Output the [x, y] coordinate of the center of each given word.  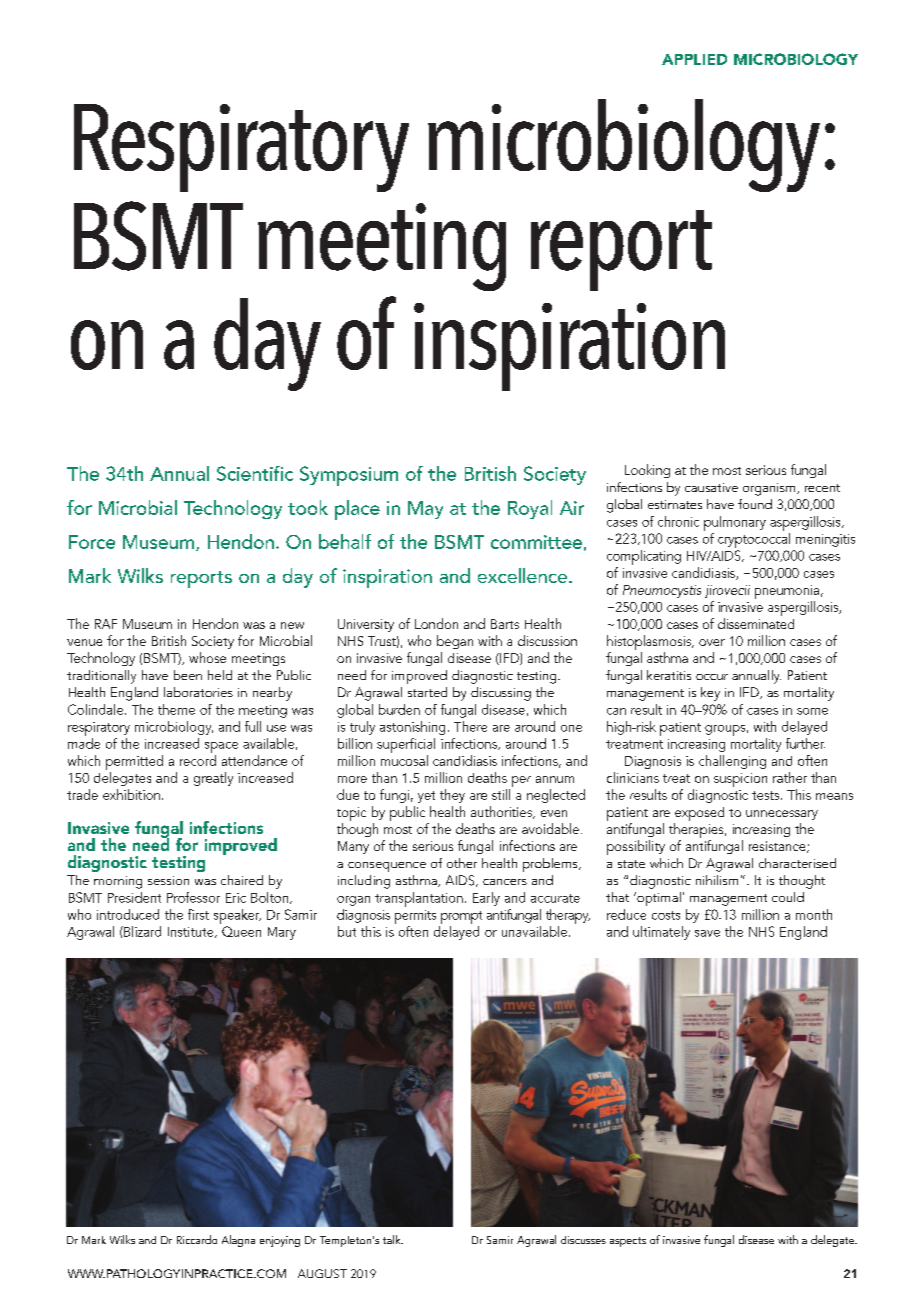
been [188, 675]
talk [393, 1239]
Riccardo [197, 1239]
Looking [647, 471]
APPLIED [694, 59]
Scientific [255, 473]
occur [712, 677]
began [455, 642]
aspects [628, 1242]
